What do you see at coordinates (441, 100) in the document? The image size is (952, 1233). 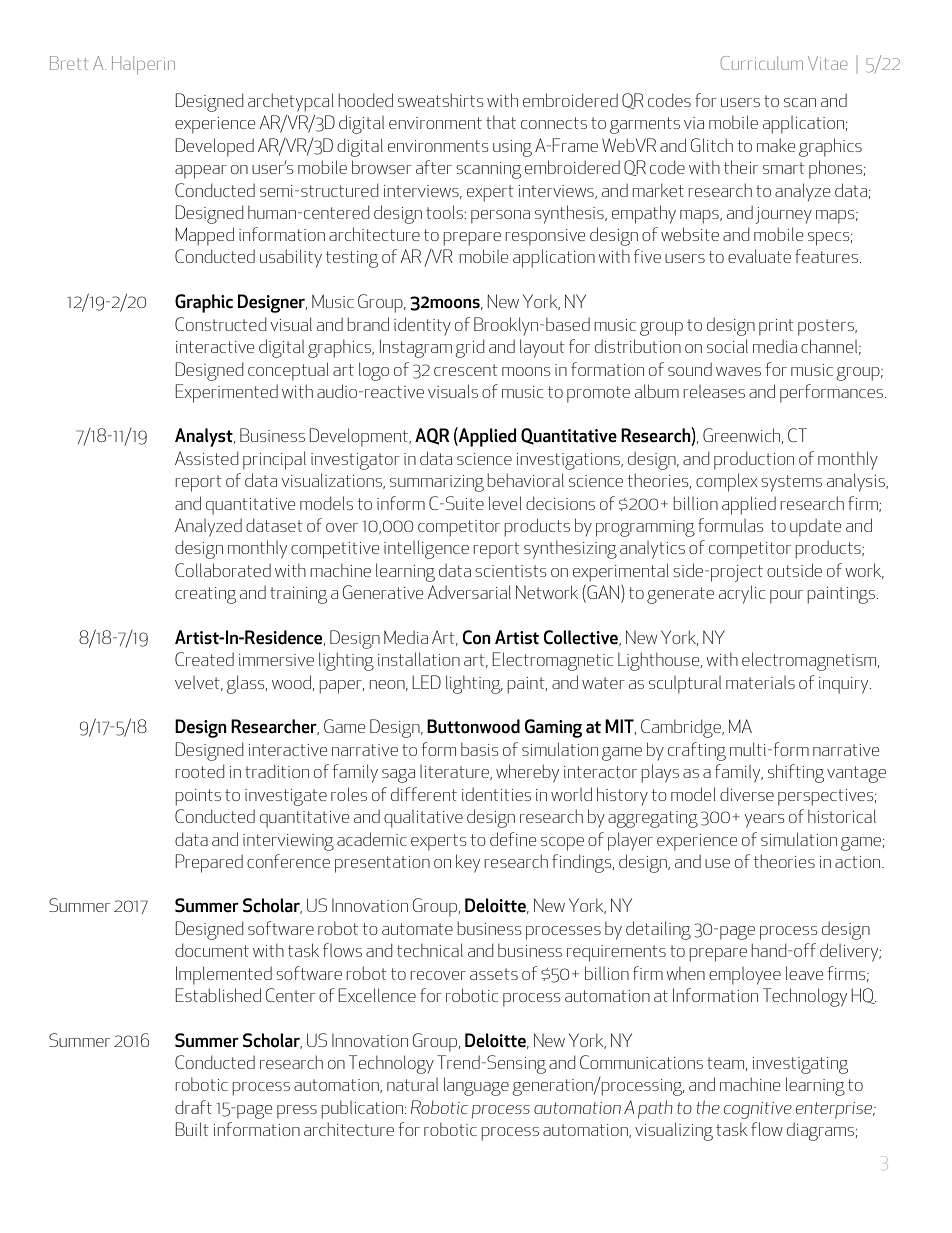 I see `sweatshirts` at bounding box center [441, 100].
